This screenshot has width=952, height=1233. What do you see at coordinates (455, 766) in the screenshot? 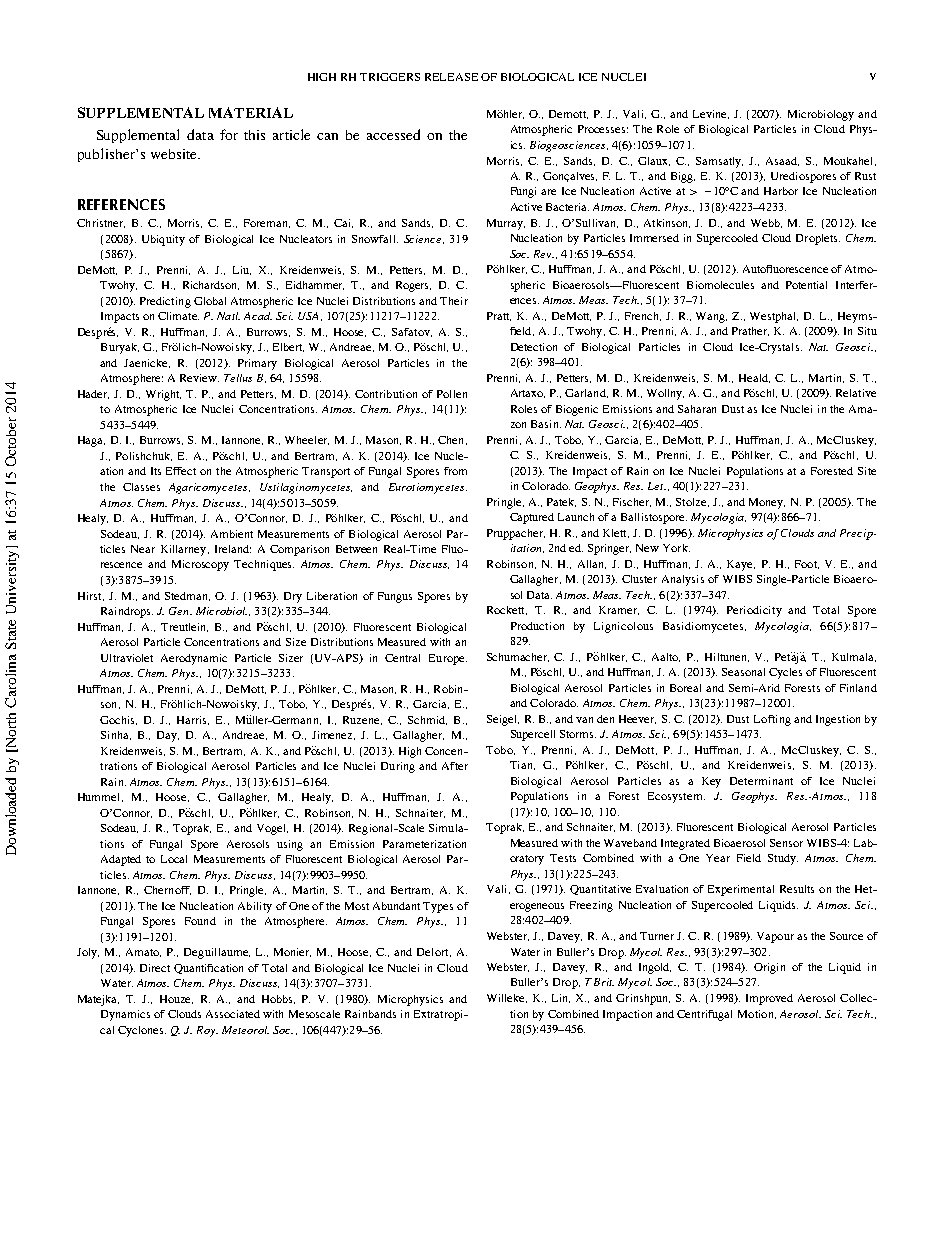
I see `After` at bounding box center [455, 766].
